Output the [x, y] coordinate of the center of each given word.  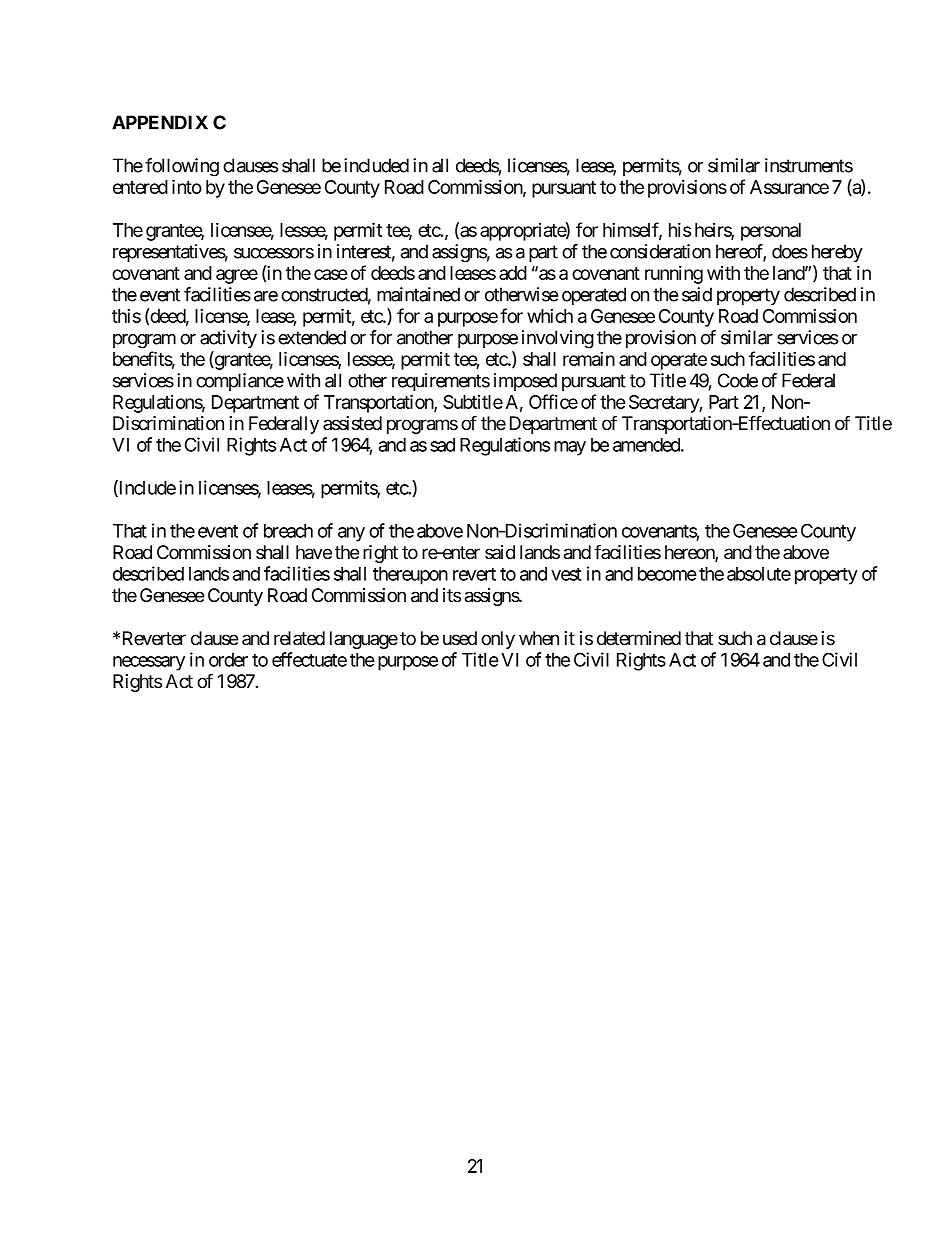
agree [237, 276]
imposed [525, 382]
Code [738, 380]
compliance [240, 382]
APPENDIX [160, 122]
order [228, 660]
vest [566, 574]
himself [632, 231]
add [513, 273]
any [351, 534]
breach [288, 531]
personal [771, 232]
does [790, 251]
